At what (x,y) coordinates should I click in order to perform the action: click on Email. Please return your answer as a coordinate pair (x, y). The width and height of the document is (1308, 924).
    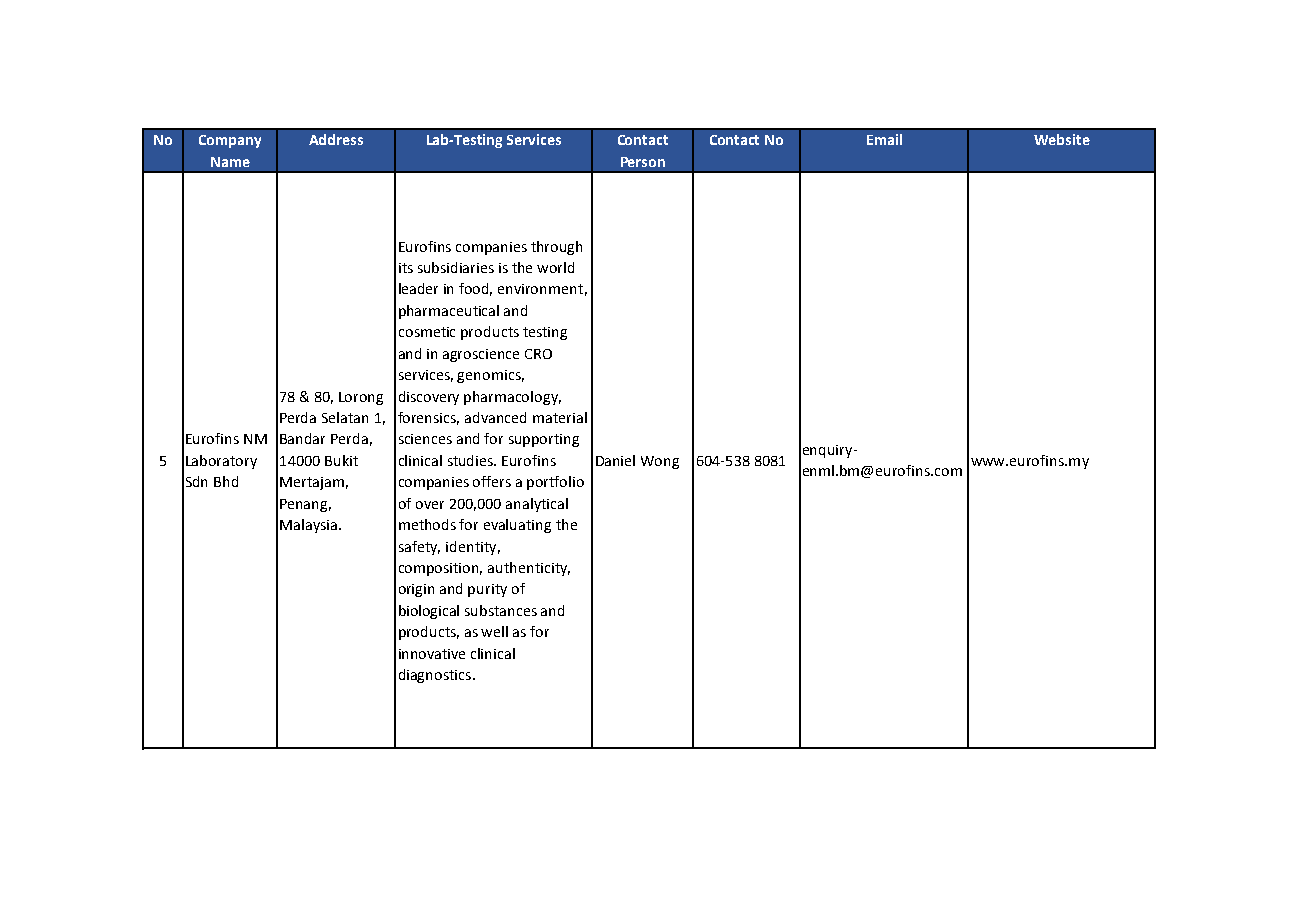
    Looking at the image, I should click on (884, 139).
